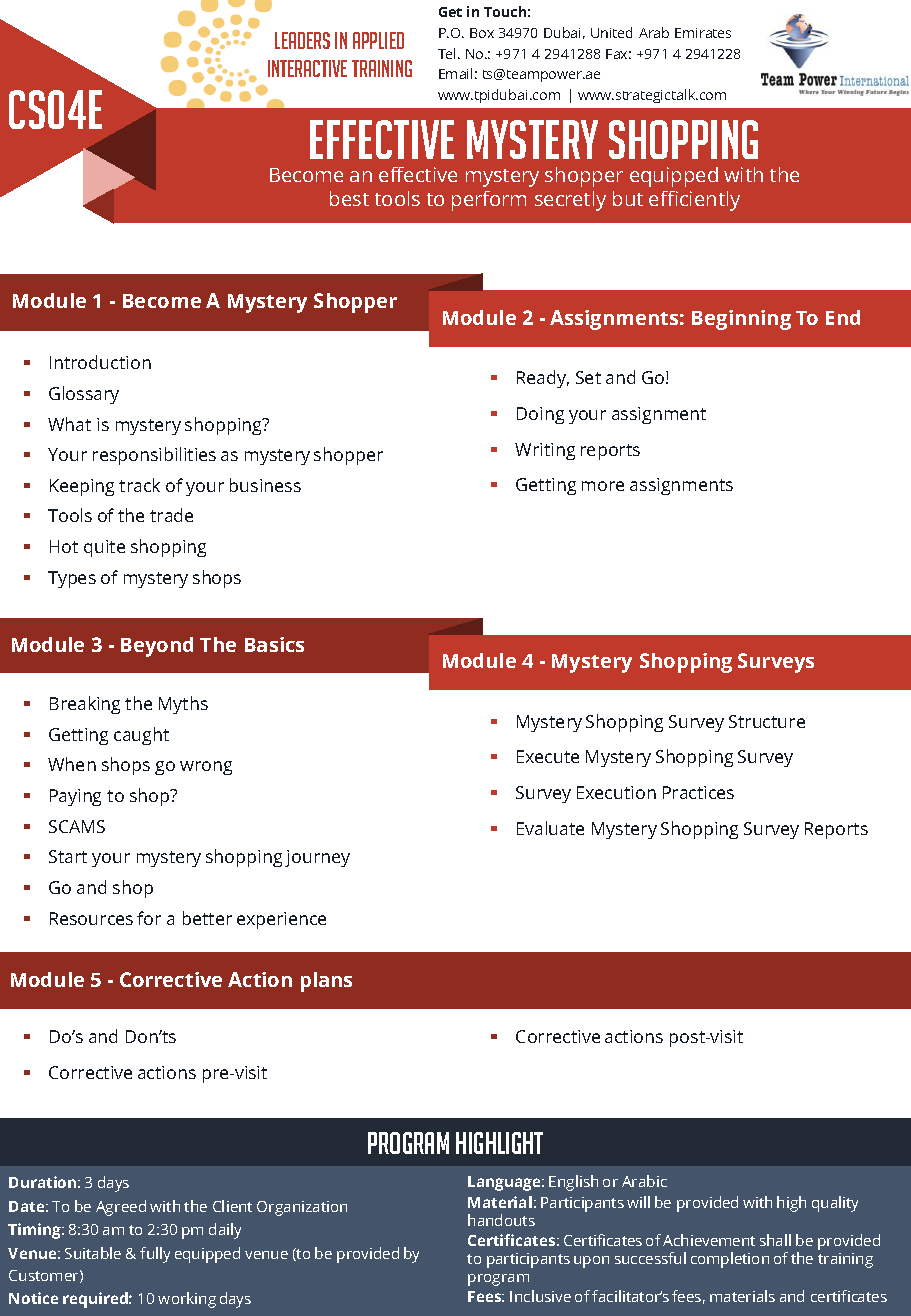 This screenshot has height=1316, width=911. What do you see at coordinates (703, 33) in the screenshot?
I see `Emirates` at bounding box center [703, 33].
